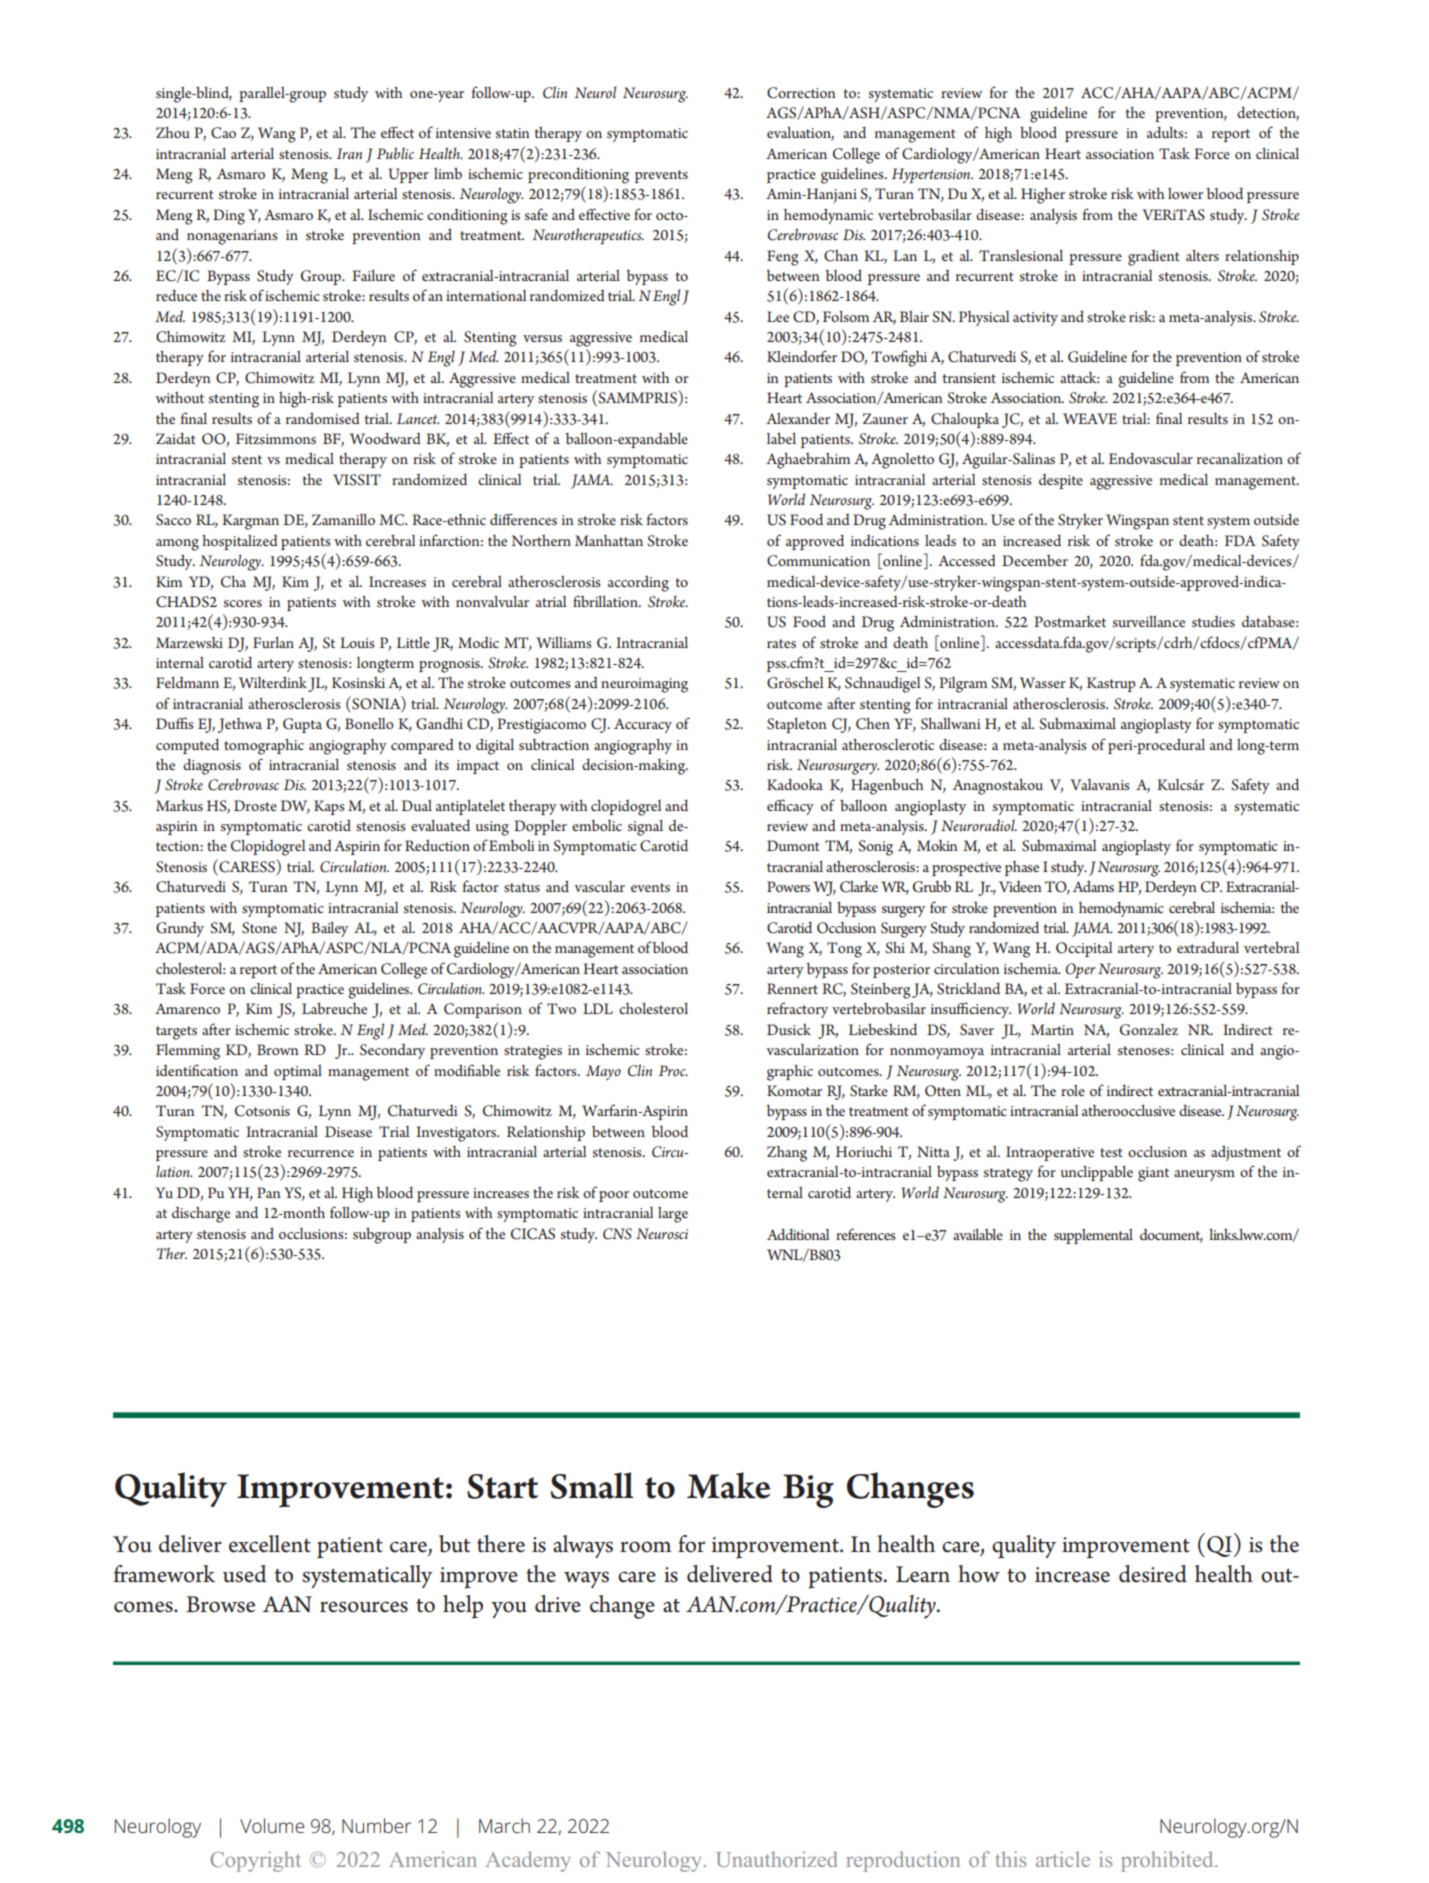 The image size is (1429, 1883). Describe the element at coordinates (270, 1544) in the screenshot. I see `excellent` at that location.
